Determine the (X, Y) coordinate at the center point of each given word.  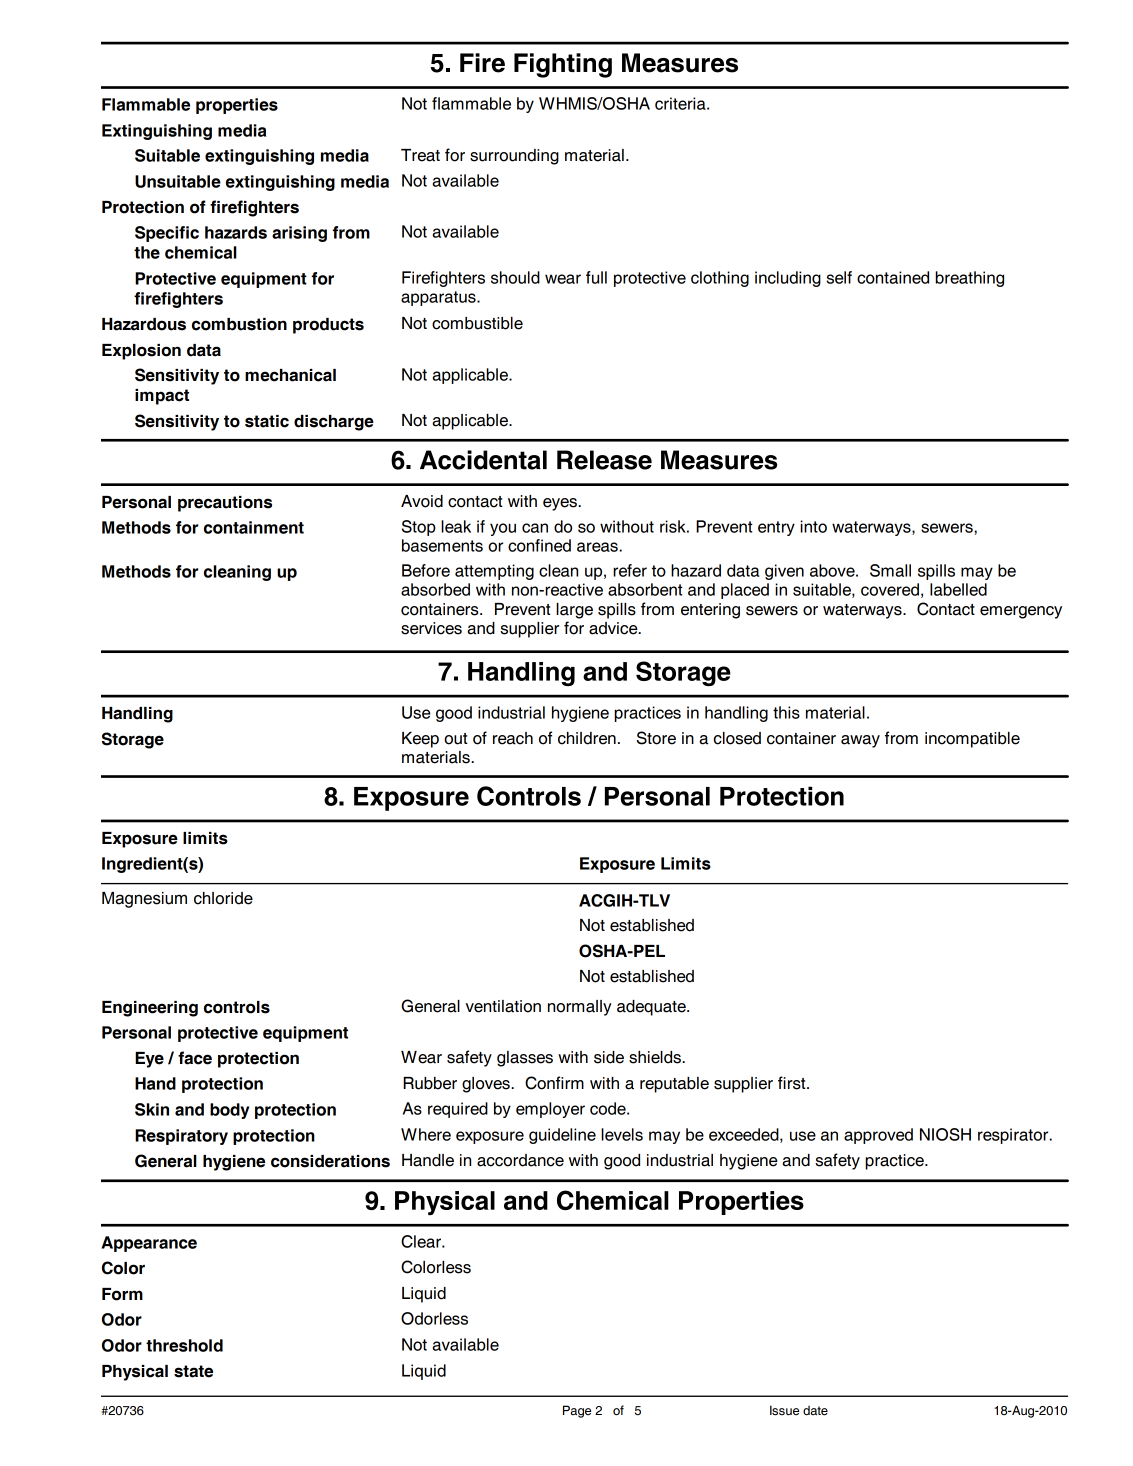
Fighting (563, 65)
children (587, 738)
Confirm (554, 1083)
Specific (167, 234)
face (195, 1058)
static (267, 421)
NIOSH (945, 1134)
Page (577, 1411)
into (813, 526)
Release (604, 460)
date (815, 1411)
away (860, 741)
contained (893, 277)
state (193, 1371)
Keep (420, 740)
